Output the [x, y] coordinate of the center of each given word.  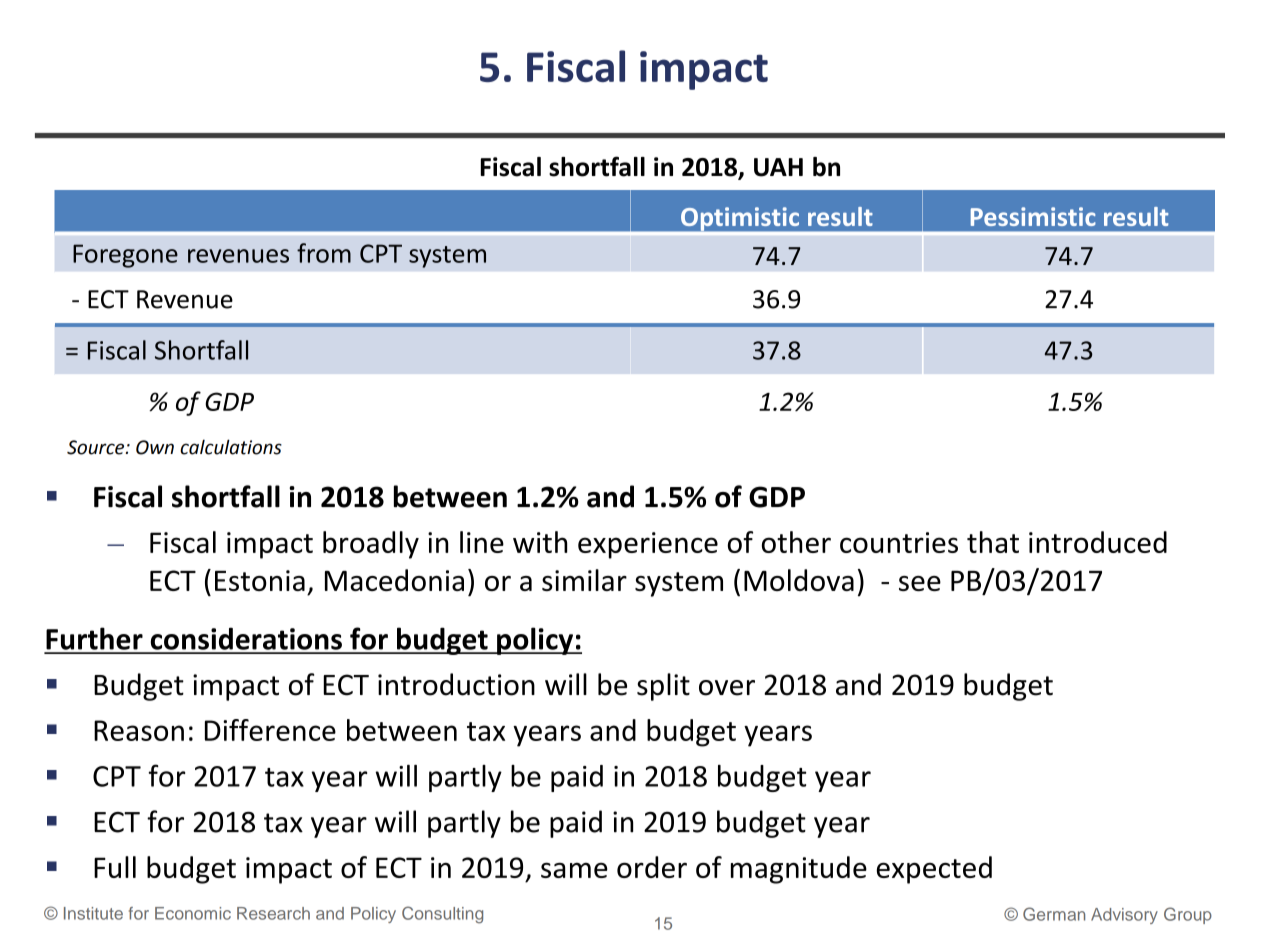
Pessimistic [1033, 216]
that [993, 542]
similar [584, 580]
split [663, 687]
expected [934, 870]
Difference [270, 730]
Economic [193, 913]
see [920, 583]
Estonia [260, 580]
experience [648, 545]
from [324, 253]
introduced [1098, 542]
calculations [231, 447]
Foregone [125, 256]
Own [155, 447]
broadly [371, 545]
